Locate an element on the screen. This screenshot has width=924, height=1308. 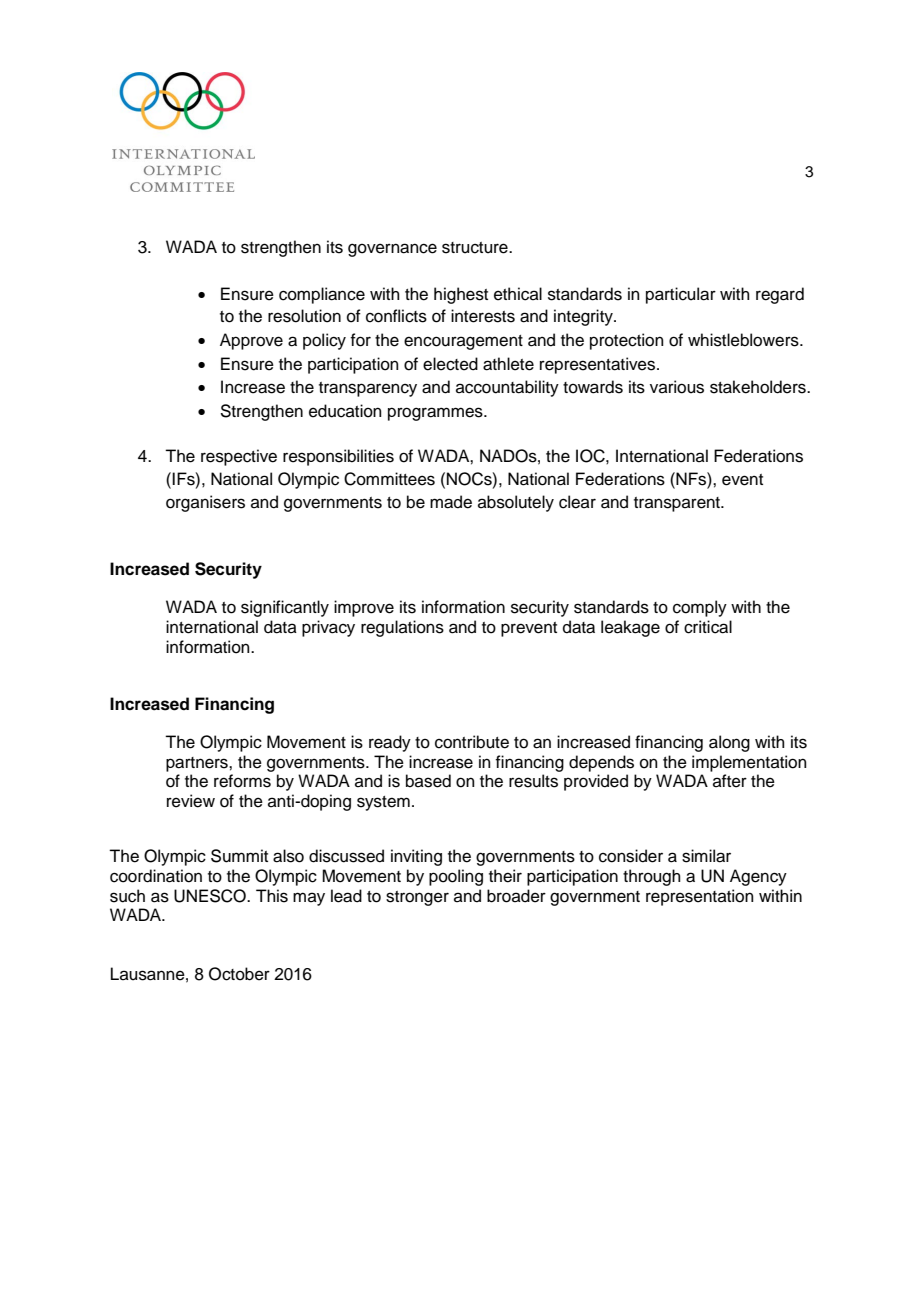
organisers is located at coordinates (205, 503).
